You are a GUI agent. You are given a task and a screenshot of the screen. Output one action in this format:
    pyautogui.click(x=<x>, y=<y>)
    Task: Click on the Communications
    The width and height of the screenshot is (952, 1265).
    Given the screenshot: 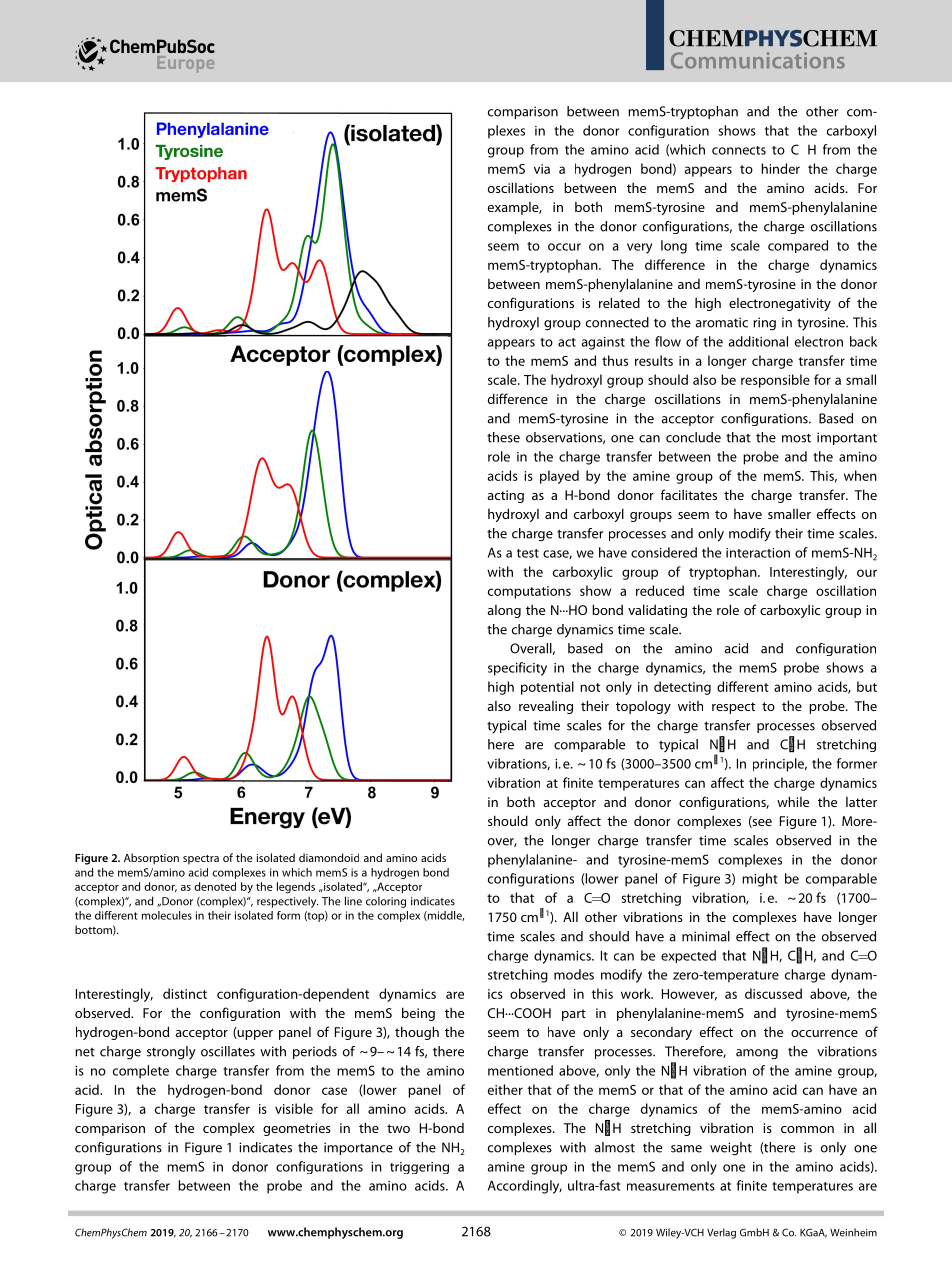 What is the action you would take?
    pyautogui.click(x=758, y=60)
